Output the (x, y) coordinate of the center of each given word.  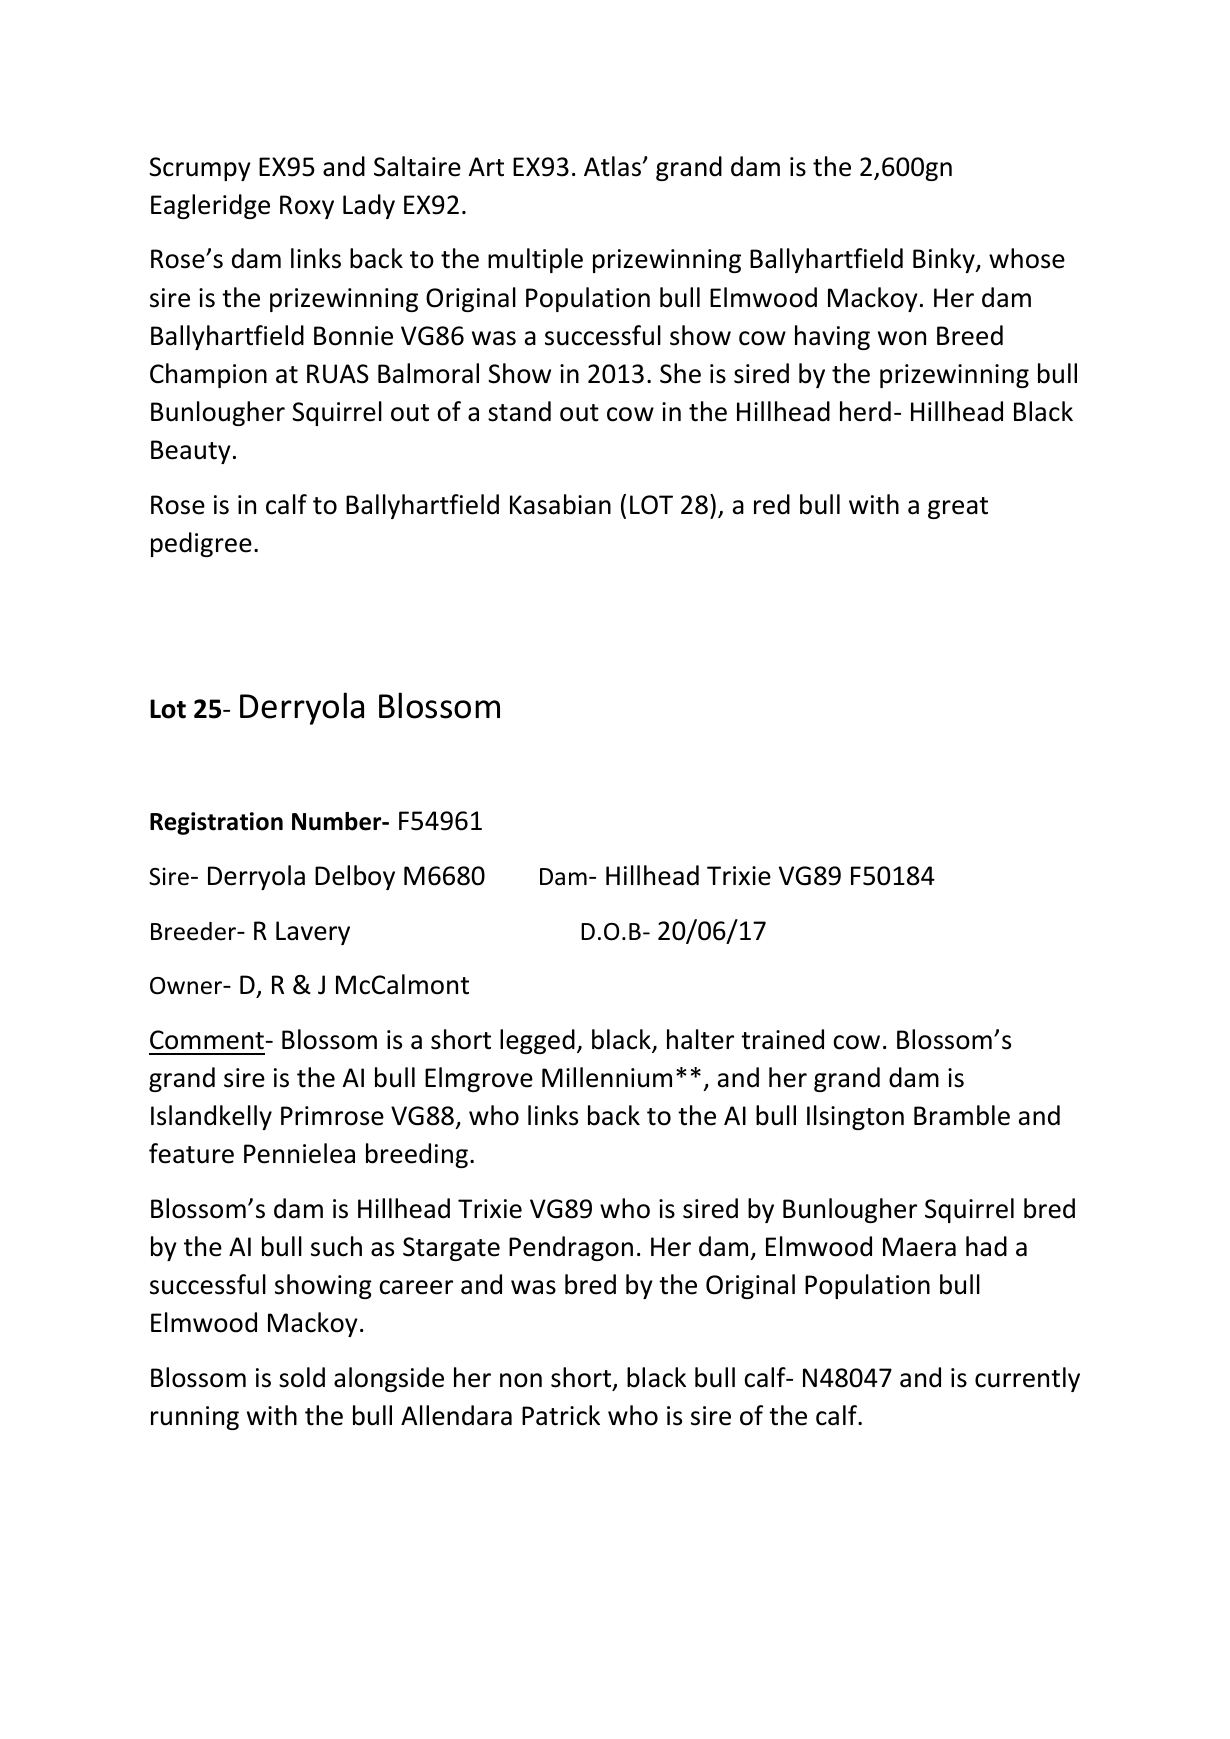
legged (537, 1041)
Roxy (307, 207)
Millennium (607, 1077)
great (958, 508)
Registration (216, 823)
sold (302, 1377)
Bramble (962, 1115)
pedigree (201, 544)
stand (519, 411)
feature (191, 1153)
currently (1027, 1379)
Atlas (612, 166)
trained (782, 1039)
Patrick (561, 1415)
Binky (945, 260)
